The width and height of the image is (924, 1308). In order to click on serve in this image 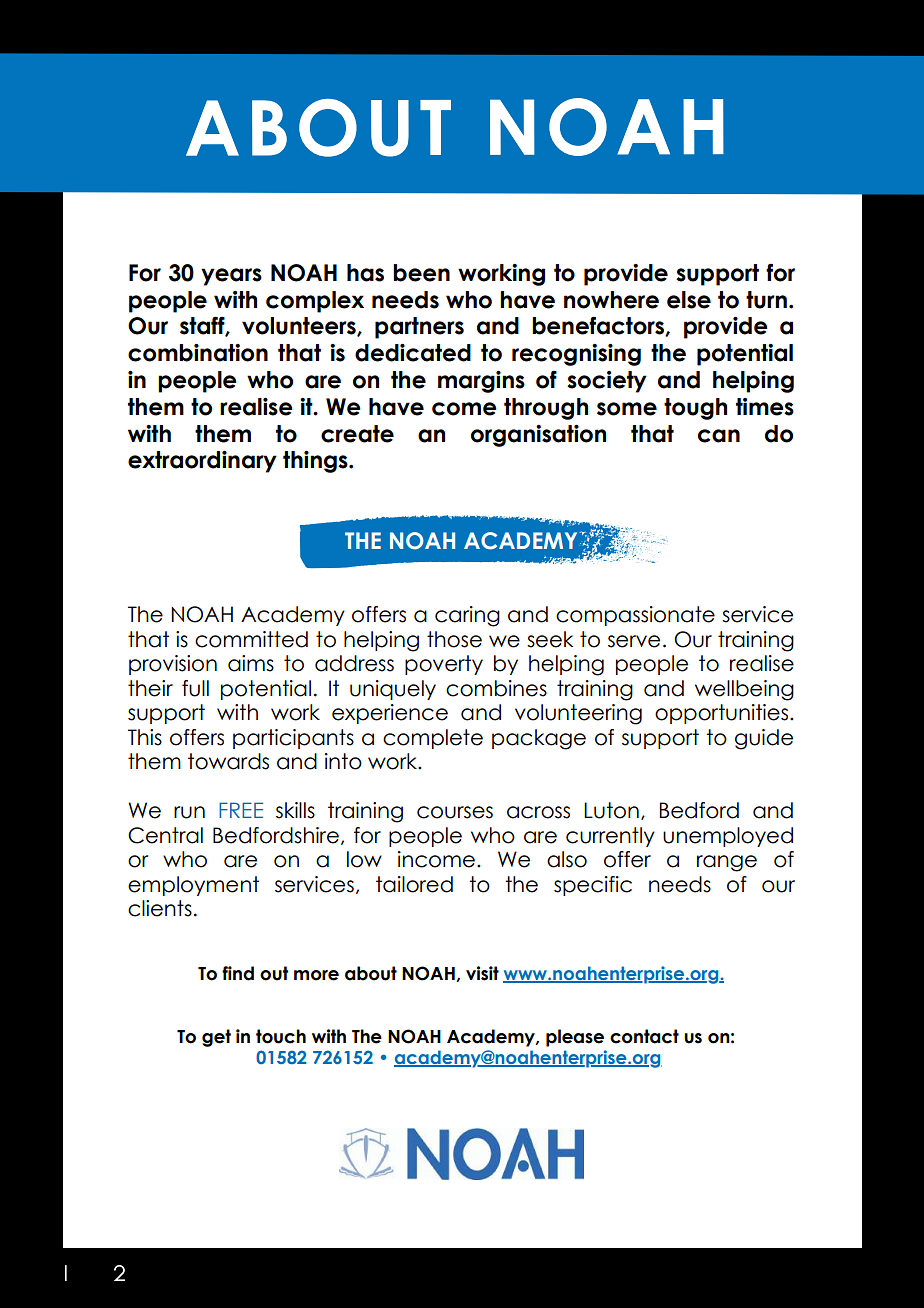, I will do `click(634, 641)`.
